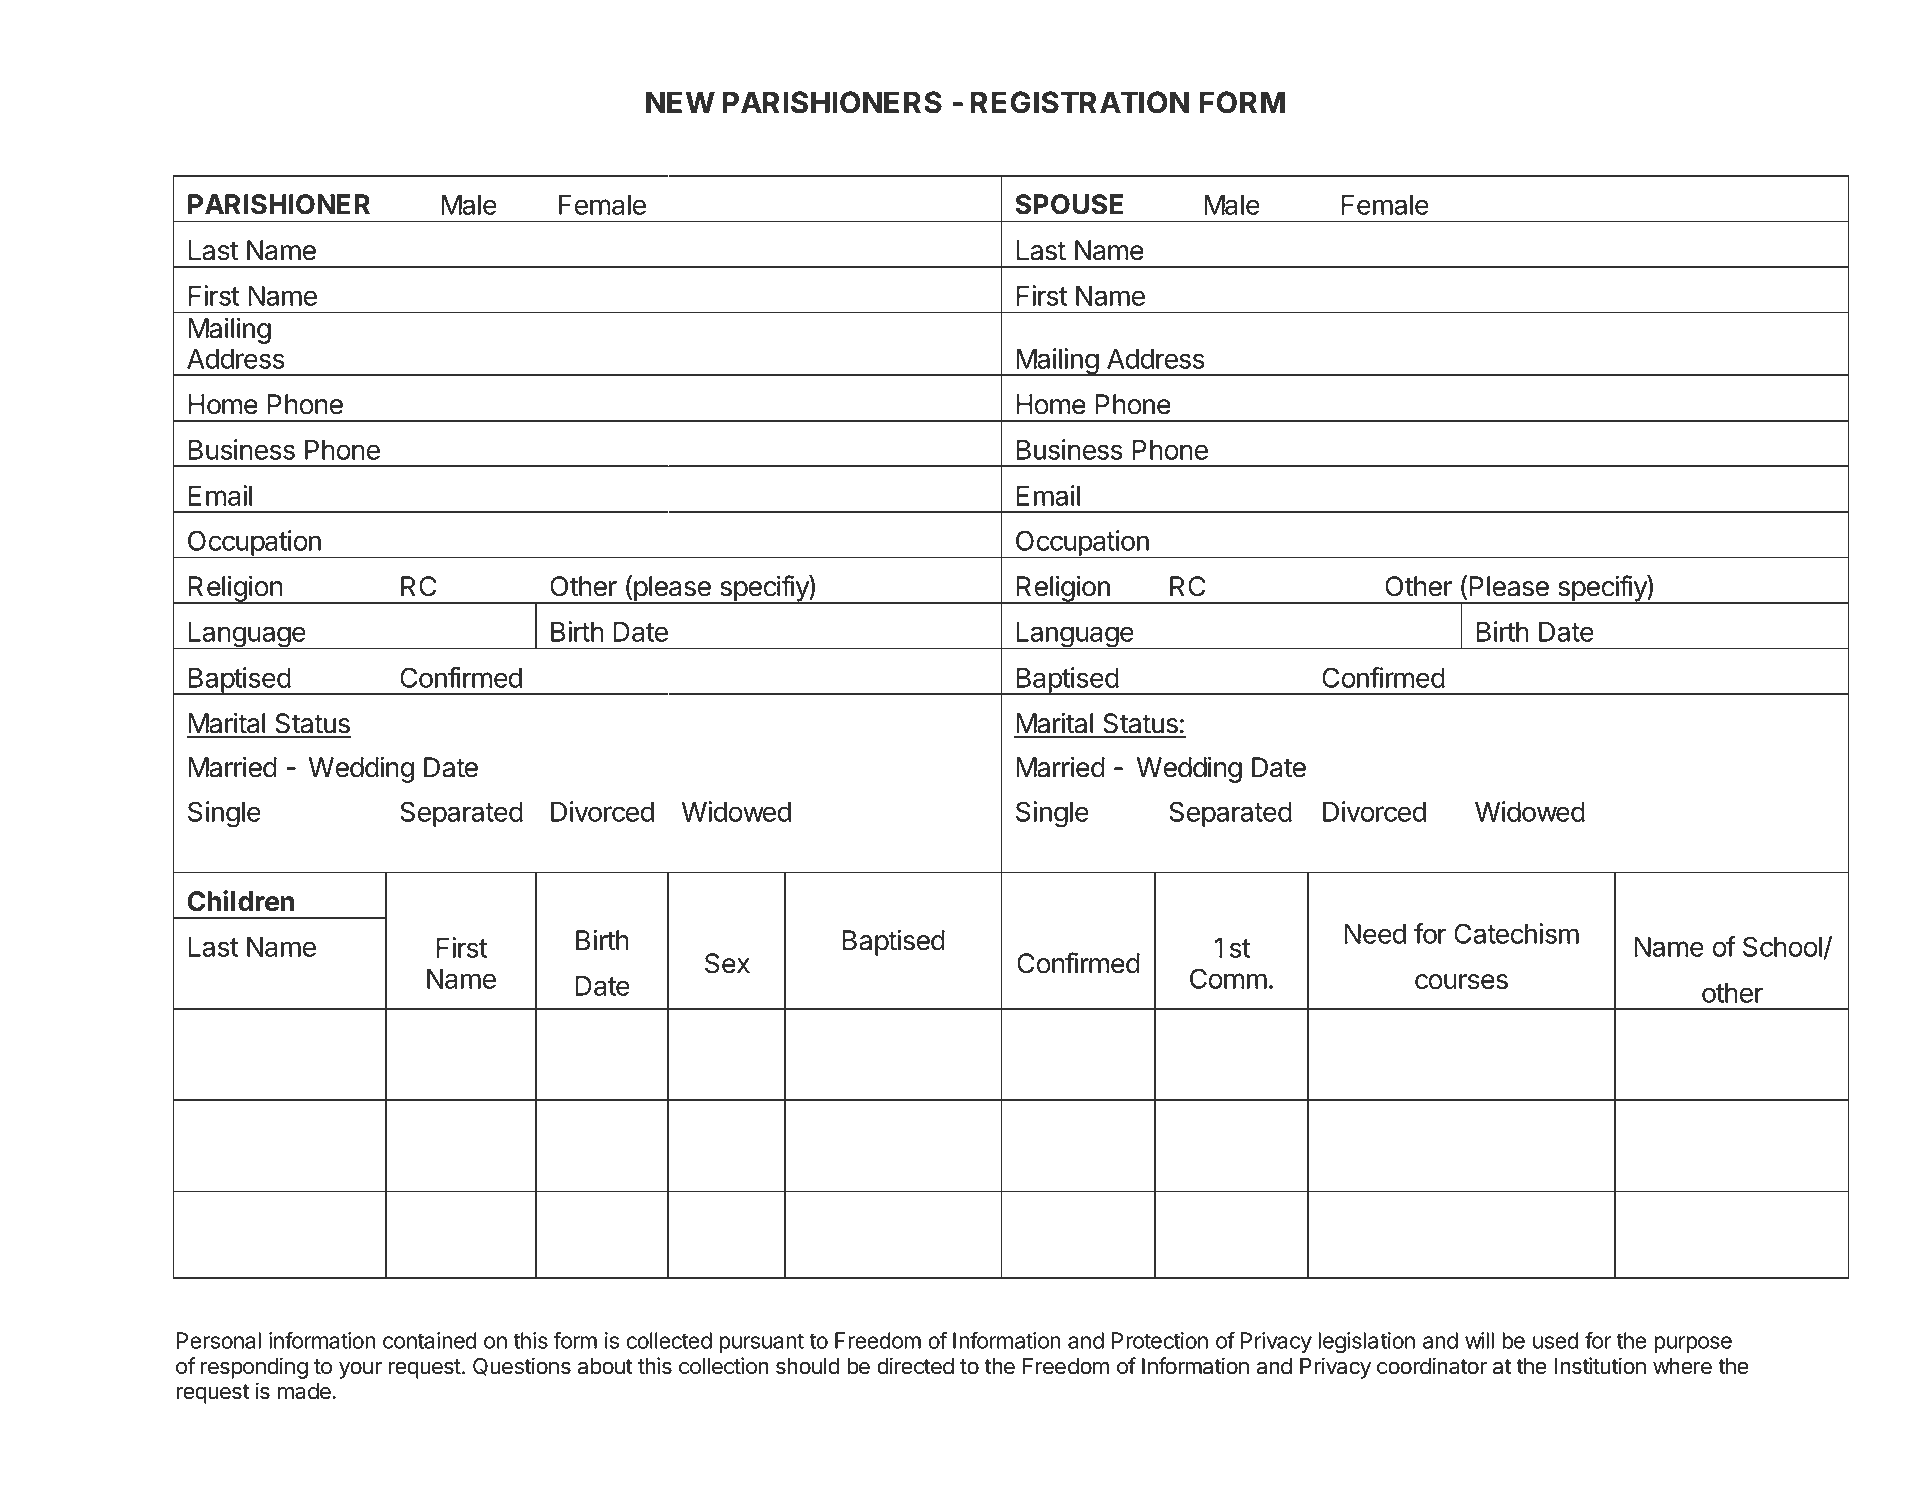 This screenshot has width=1929, height=1490. What do you see at coordinates (240, 901) in the screenshot?
I see `Children` at bounding box center [240, 901].
